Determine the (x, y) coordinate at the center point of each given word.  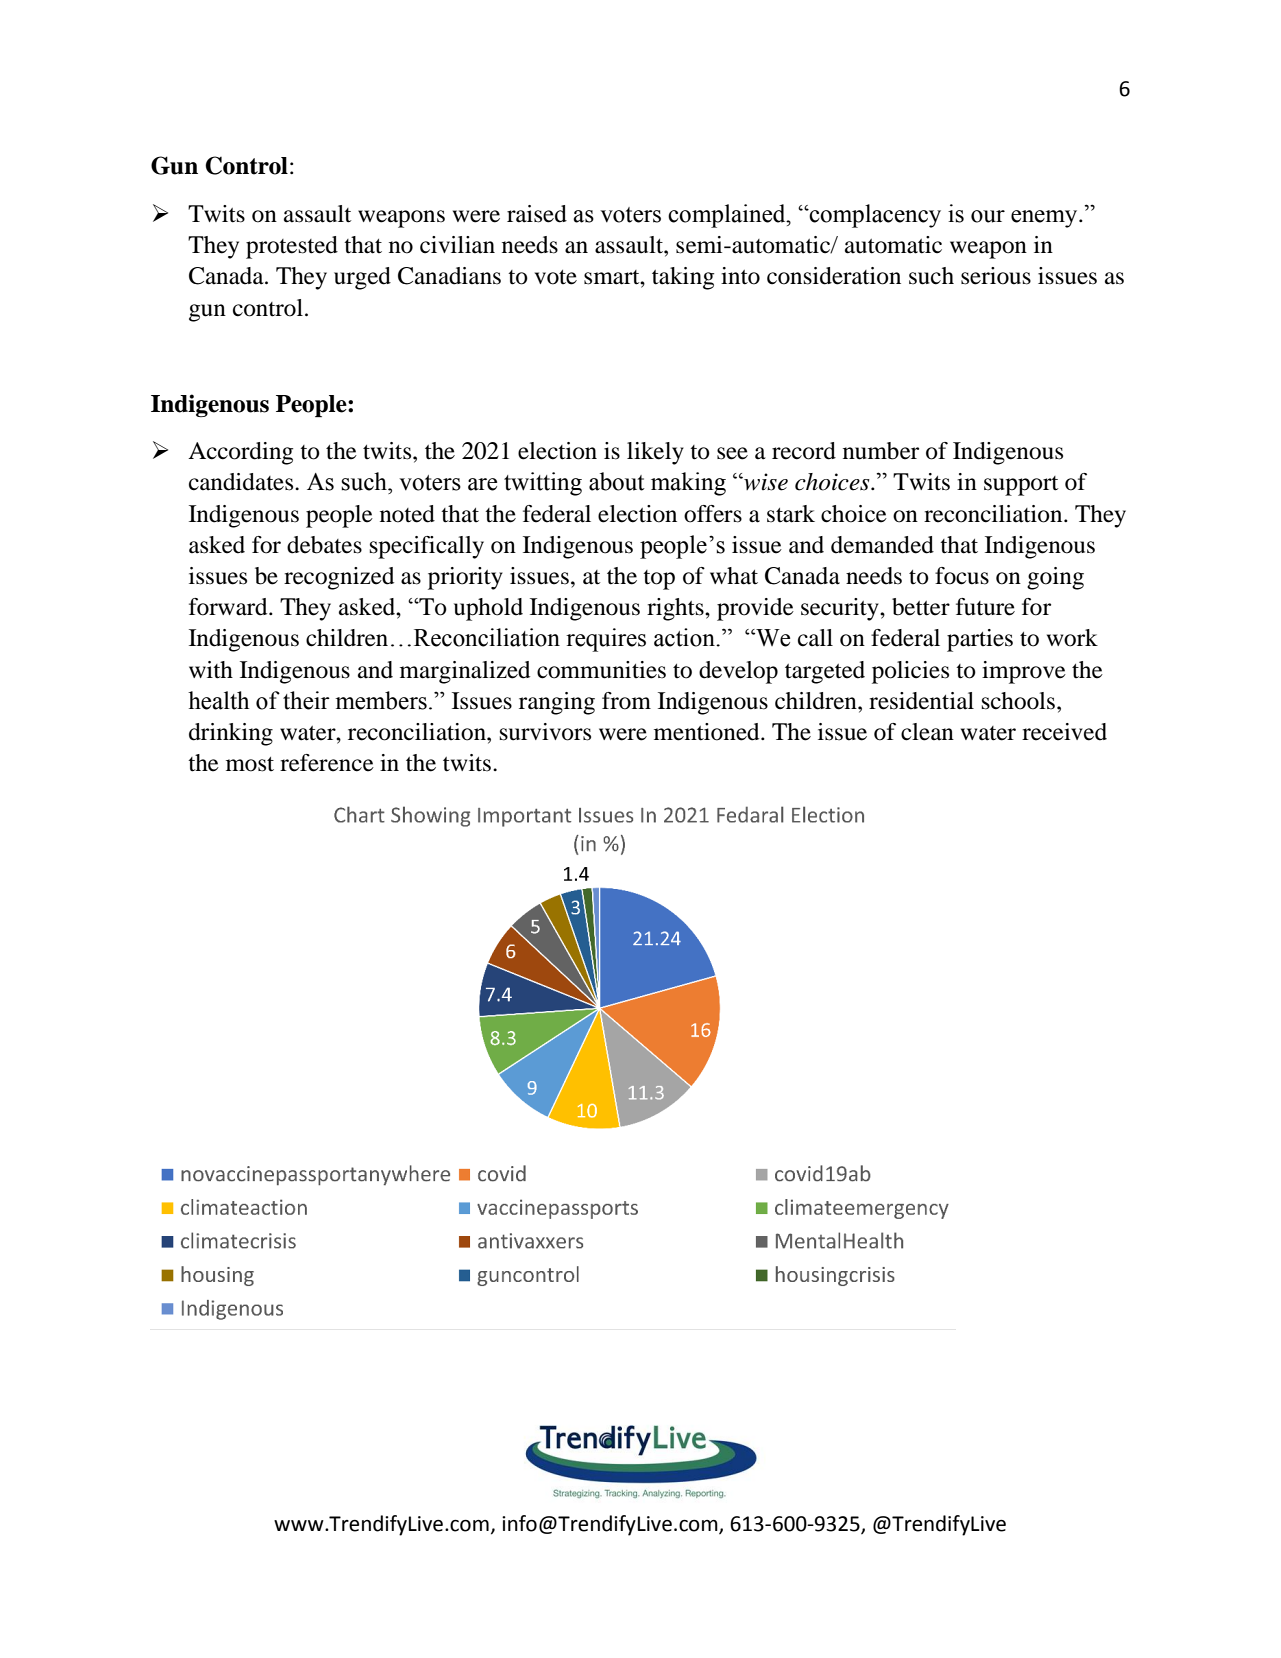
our (988, 216)
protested (292, 247)
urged (362, 278)
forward (229, 607)
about (617, 481)
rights (676, 609)
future (985, 607)
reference (327, 763)
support (1021, 486)
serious (996, 276)
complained (728, 216)
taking (683, 278)
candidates (242, 482)
